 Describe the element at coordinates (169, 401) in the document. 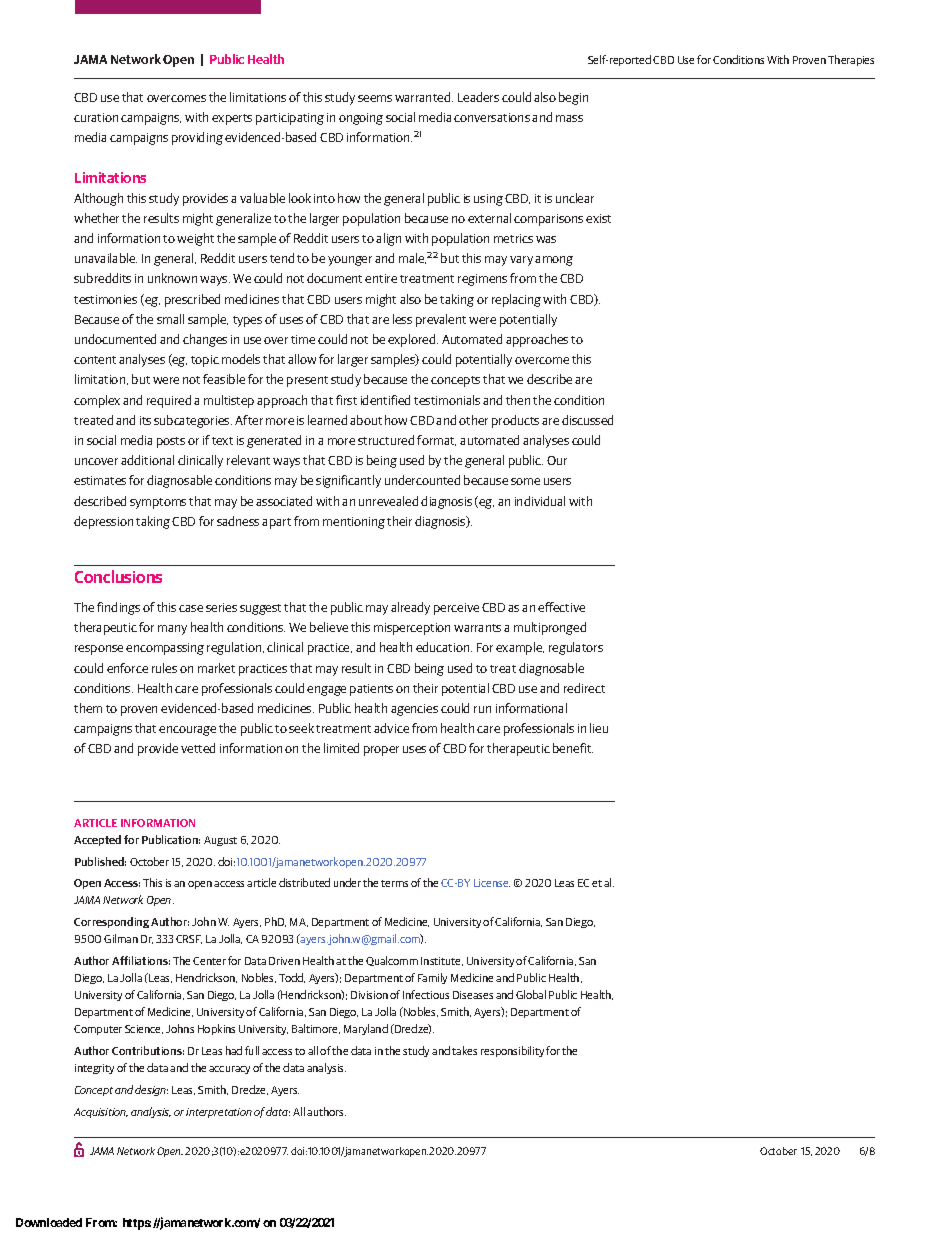

I see `required` at that location.
